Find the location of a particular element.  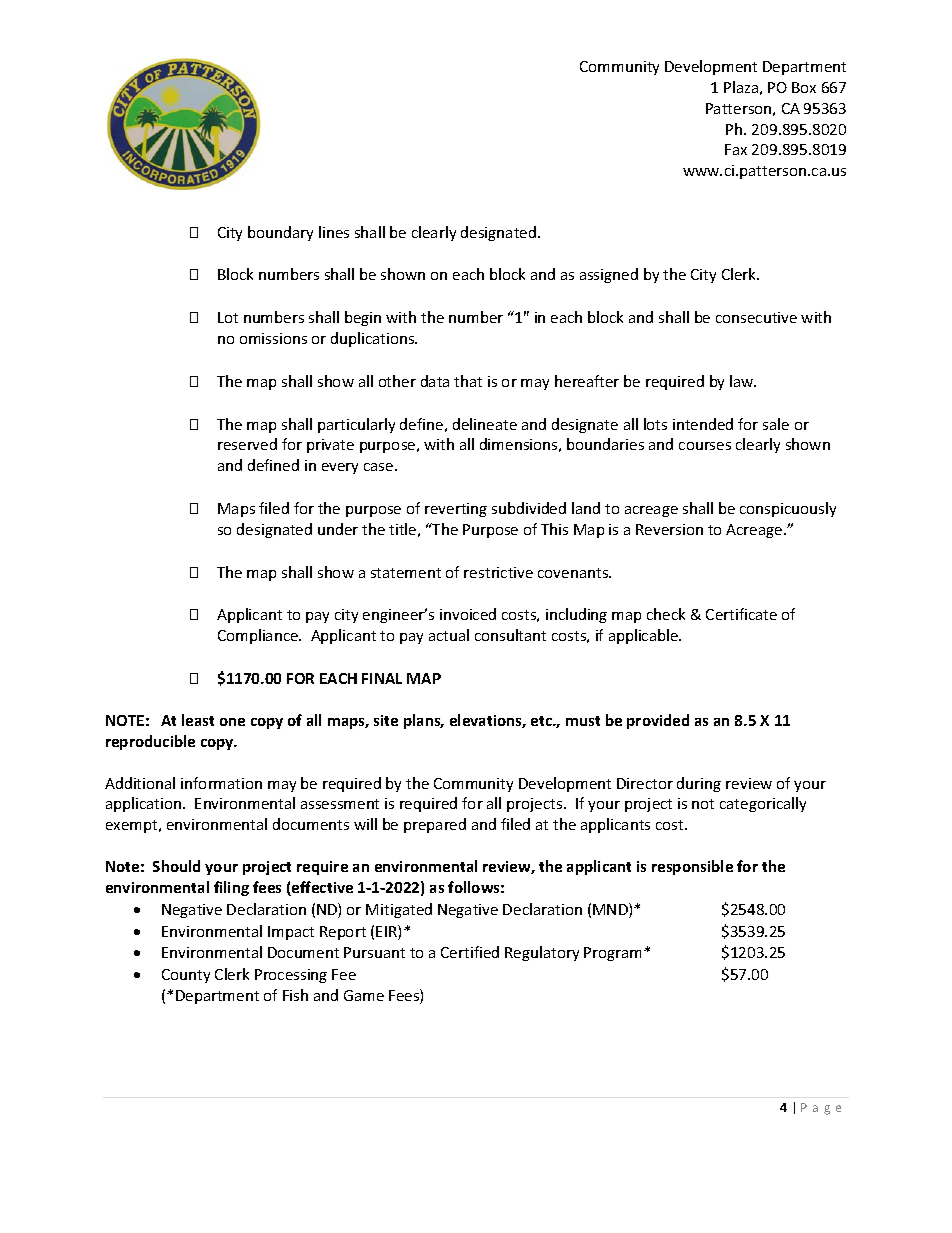

County is located at coordinates (186, 976).
